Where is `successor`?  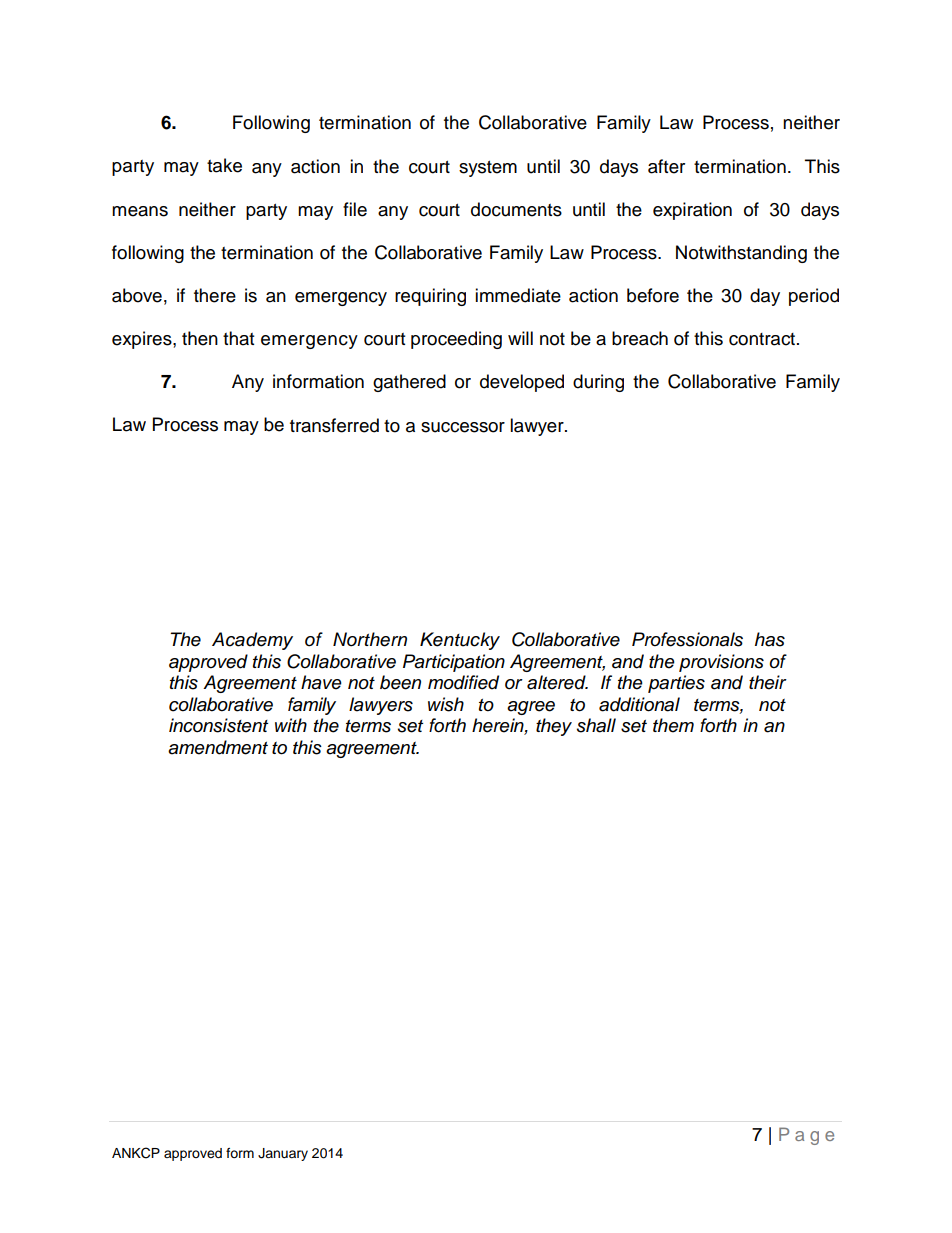
successor is located at coordinates (463, 427).
